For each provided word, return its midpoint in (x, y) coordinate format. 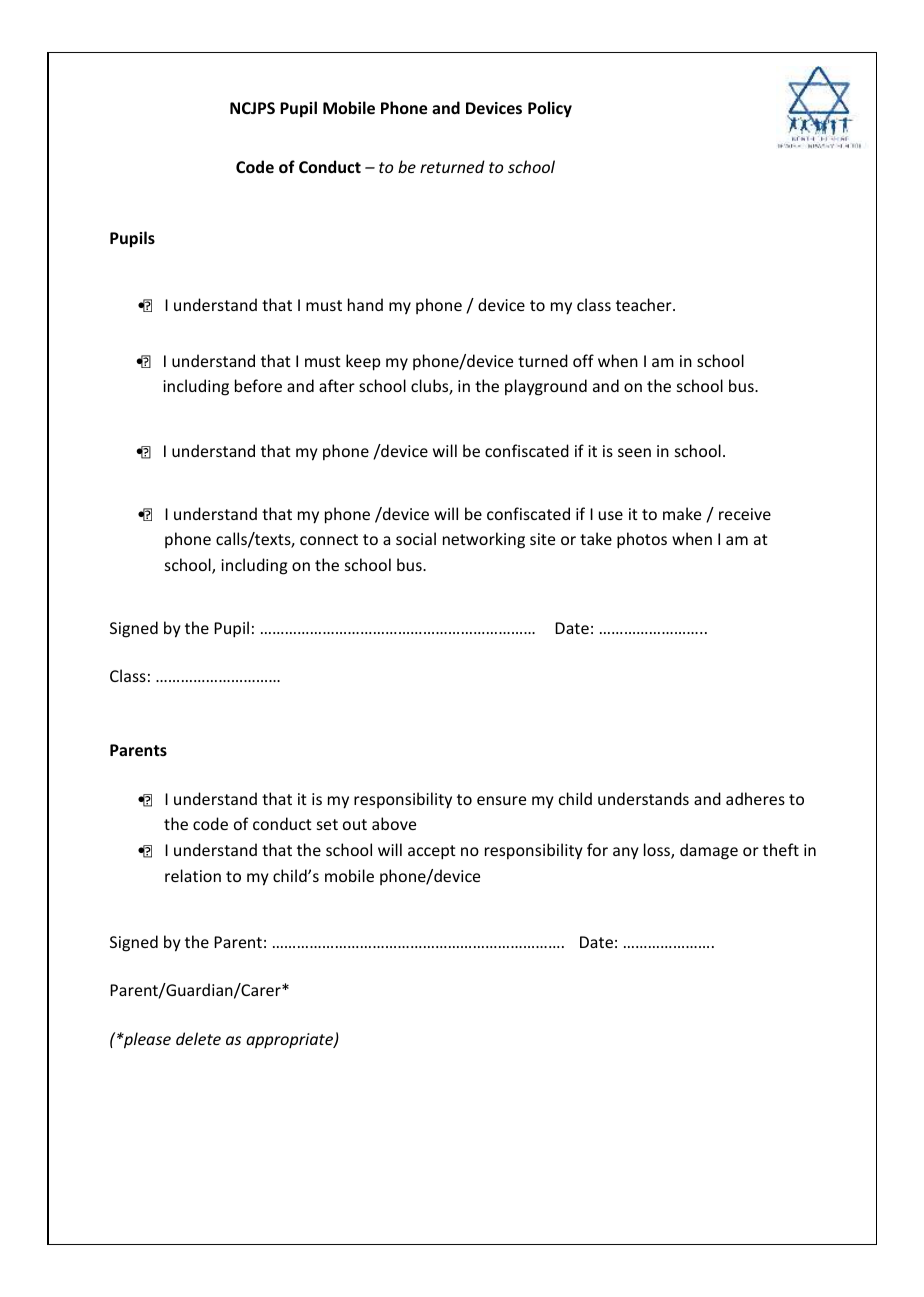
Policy (550, 109)
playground (546, 387)
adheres (755, 798)
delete (198, 1038)
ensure (501, 800)
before (258, 385)
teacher (645, 304)
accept (432, 852)
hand (365, 304)
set (327, 824)
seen (634, 452)
